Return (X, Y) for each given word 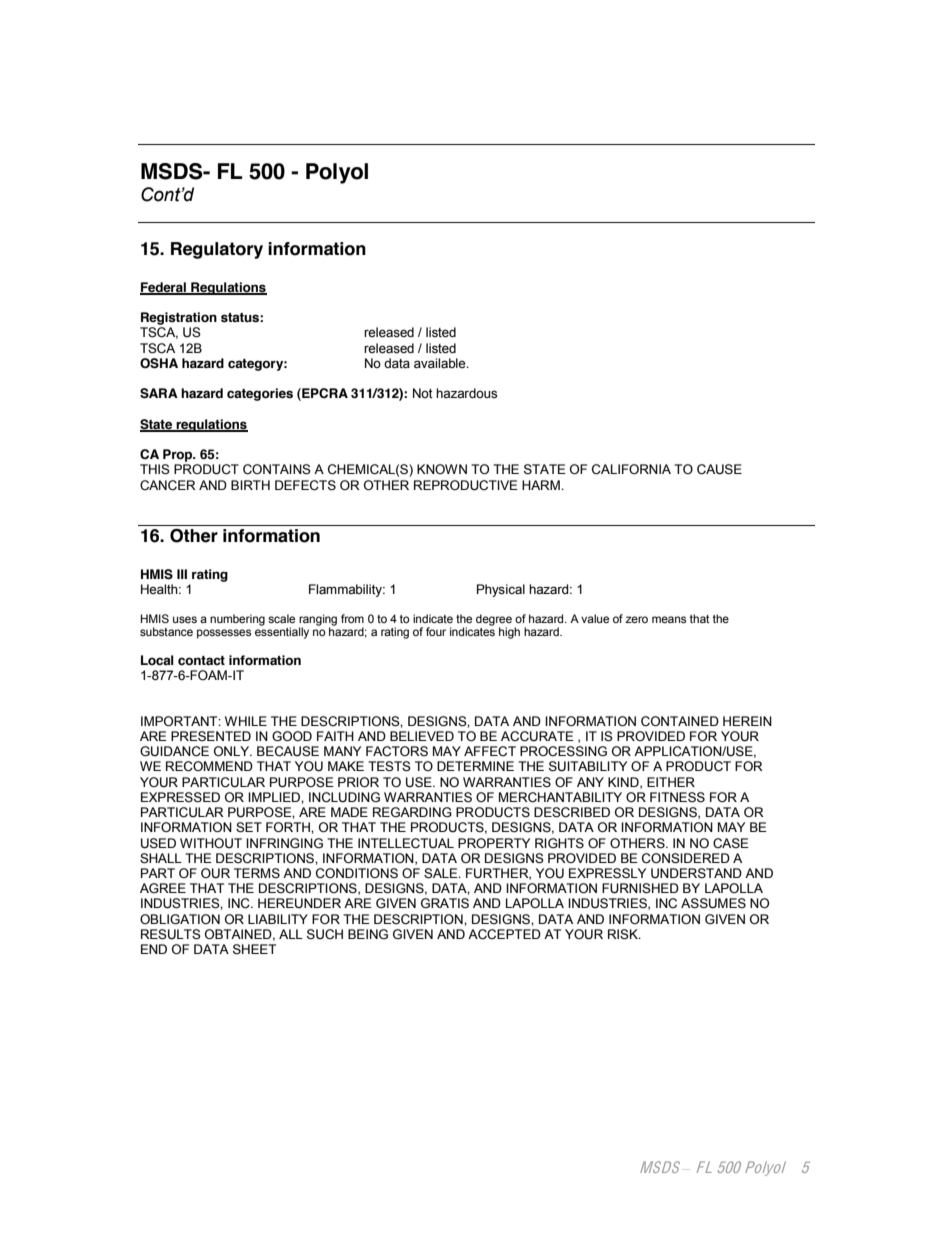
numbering (237, 620)
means (669, 619)
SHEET (254, 949)
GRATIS (445, 903)
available (441, 363)
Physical (501, 590)
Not (423, 393)
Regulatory (217, 250)
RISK (624, 934)
